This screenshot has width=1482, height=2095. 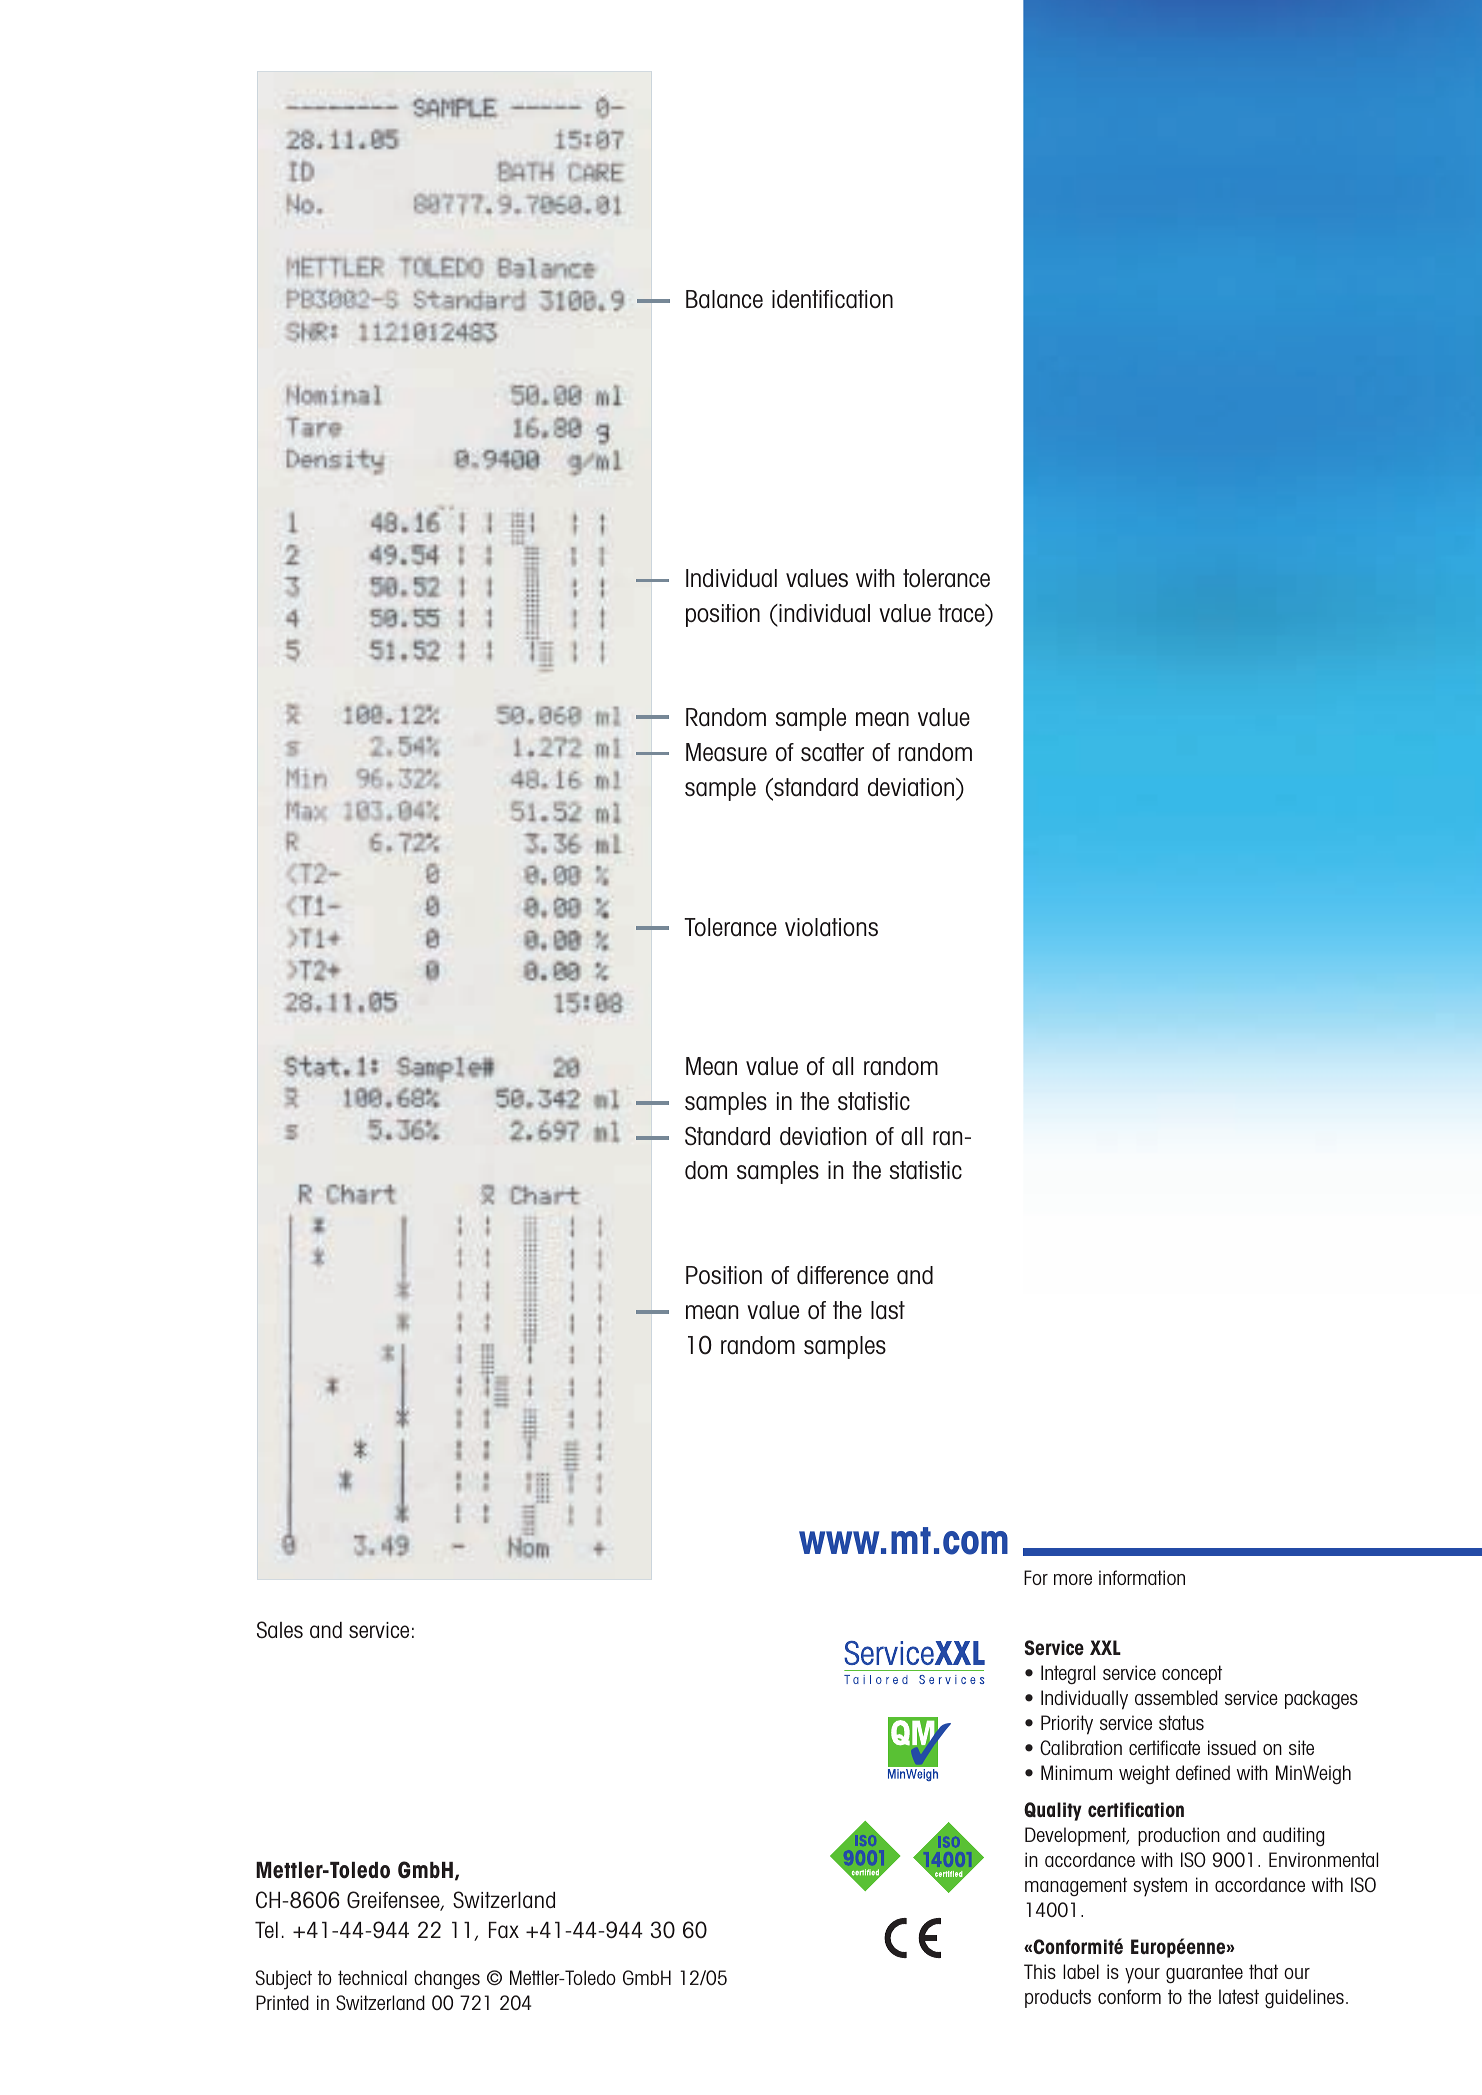 I want to click on last, so click(x=888, y=1310).
